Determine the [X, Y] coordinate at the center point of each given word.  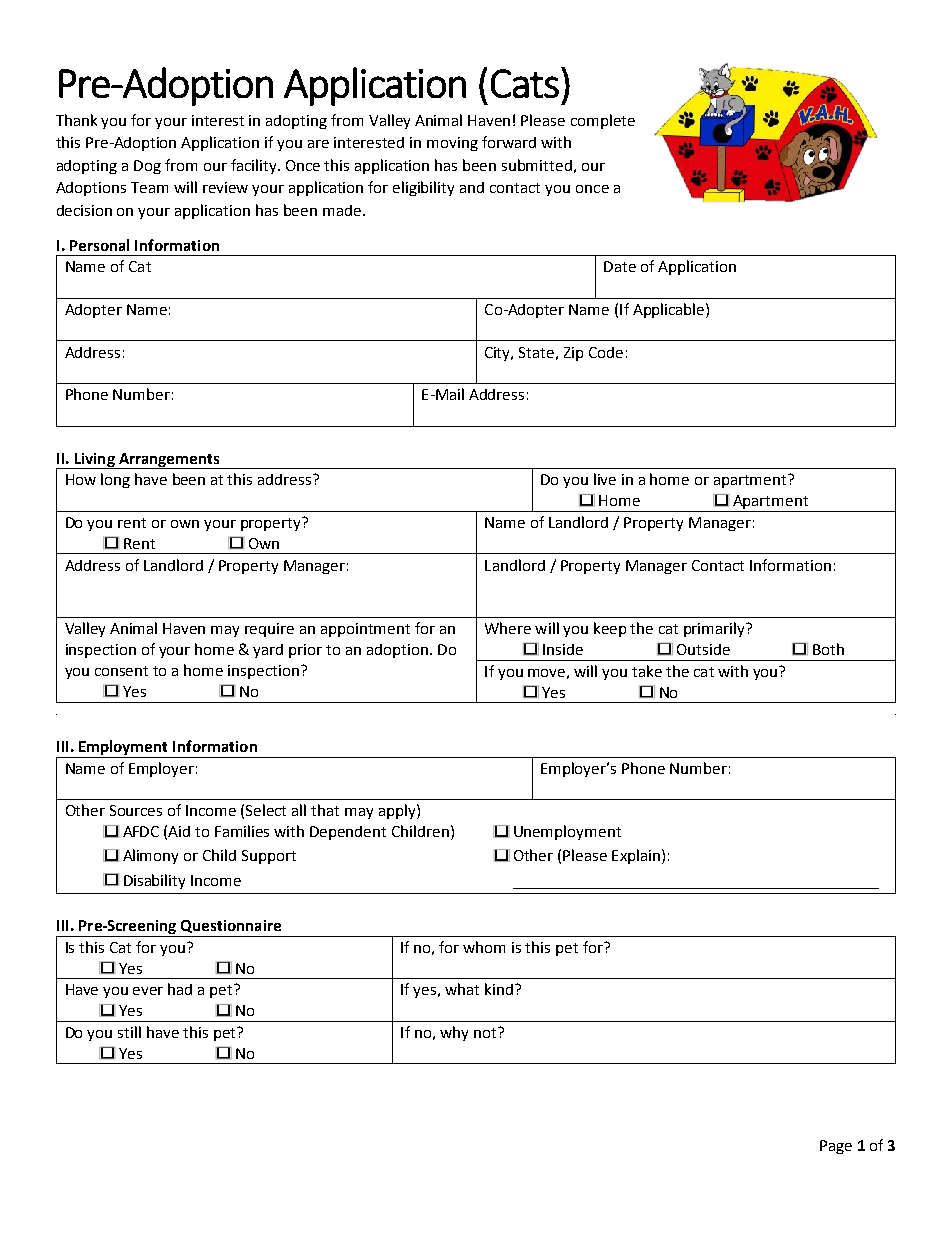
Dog [147, 167]
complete [603, 121]
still [129, 1032]
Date [620, 266]
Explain [636, 856]
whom [484, 947]
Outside [703, 649]
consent [121, 671]
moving [452, 144]
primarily [715, 629]
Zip [573, 354]
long [115, 480]
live [605, 479]
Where [508, 628]
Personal [99, 245]
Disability [154, 881]
